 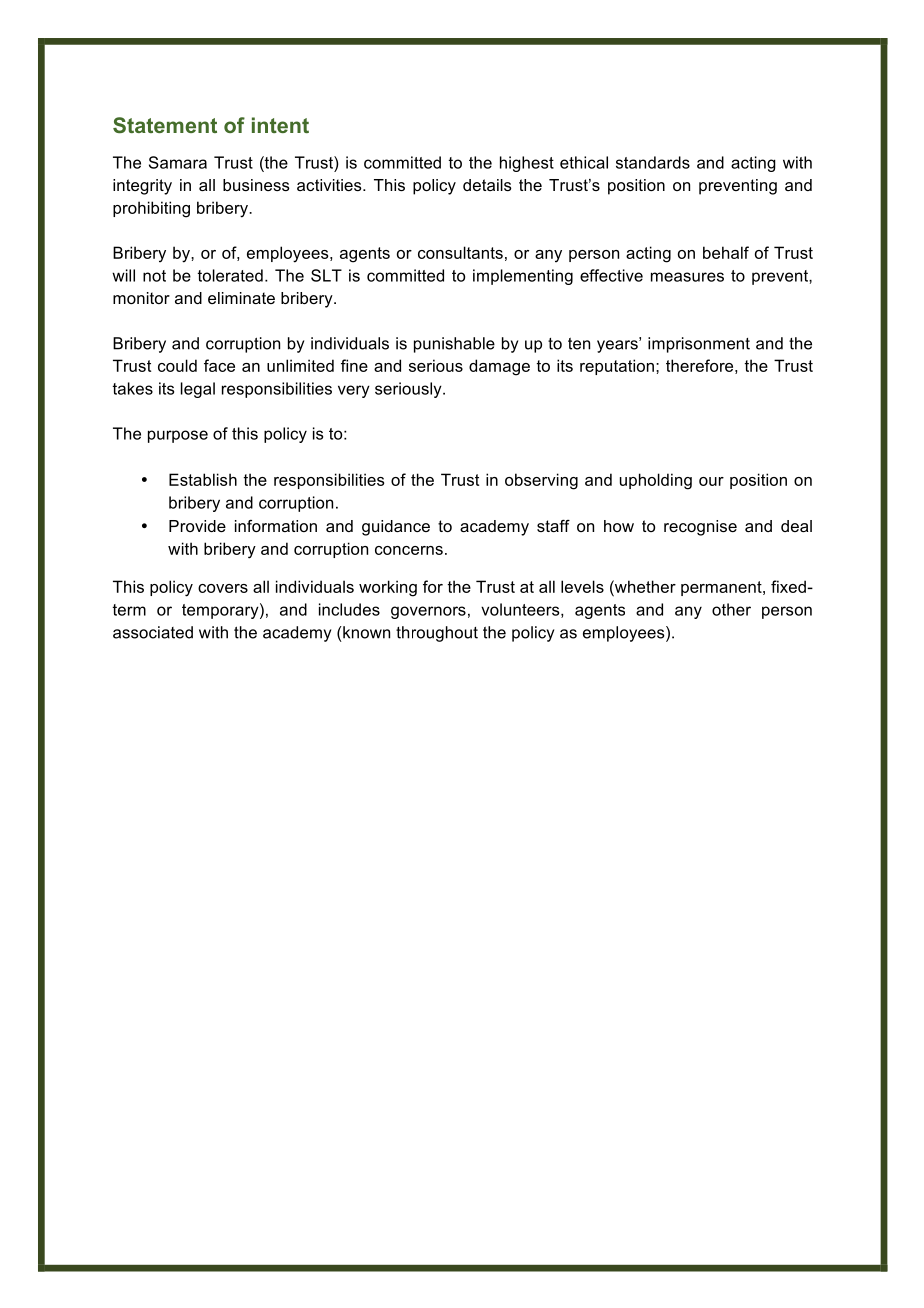 I want to click on eliminate, so click(x=241, y=298).
